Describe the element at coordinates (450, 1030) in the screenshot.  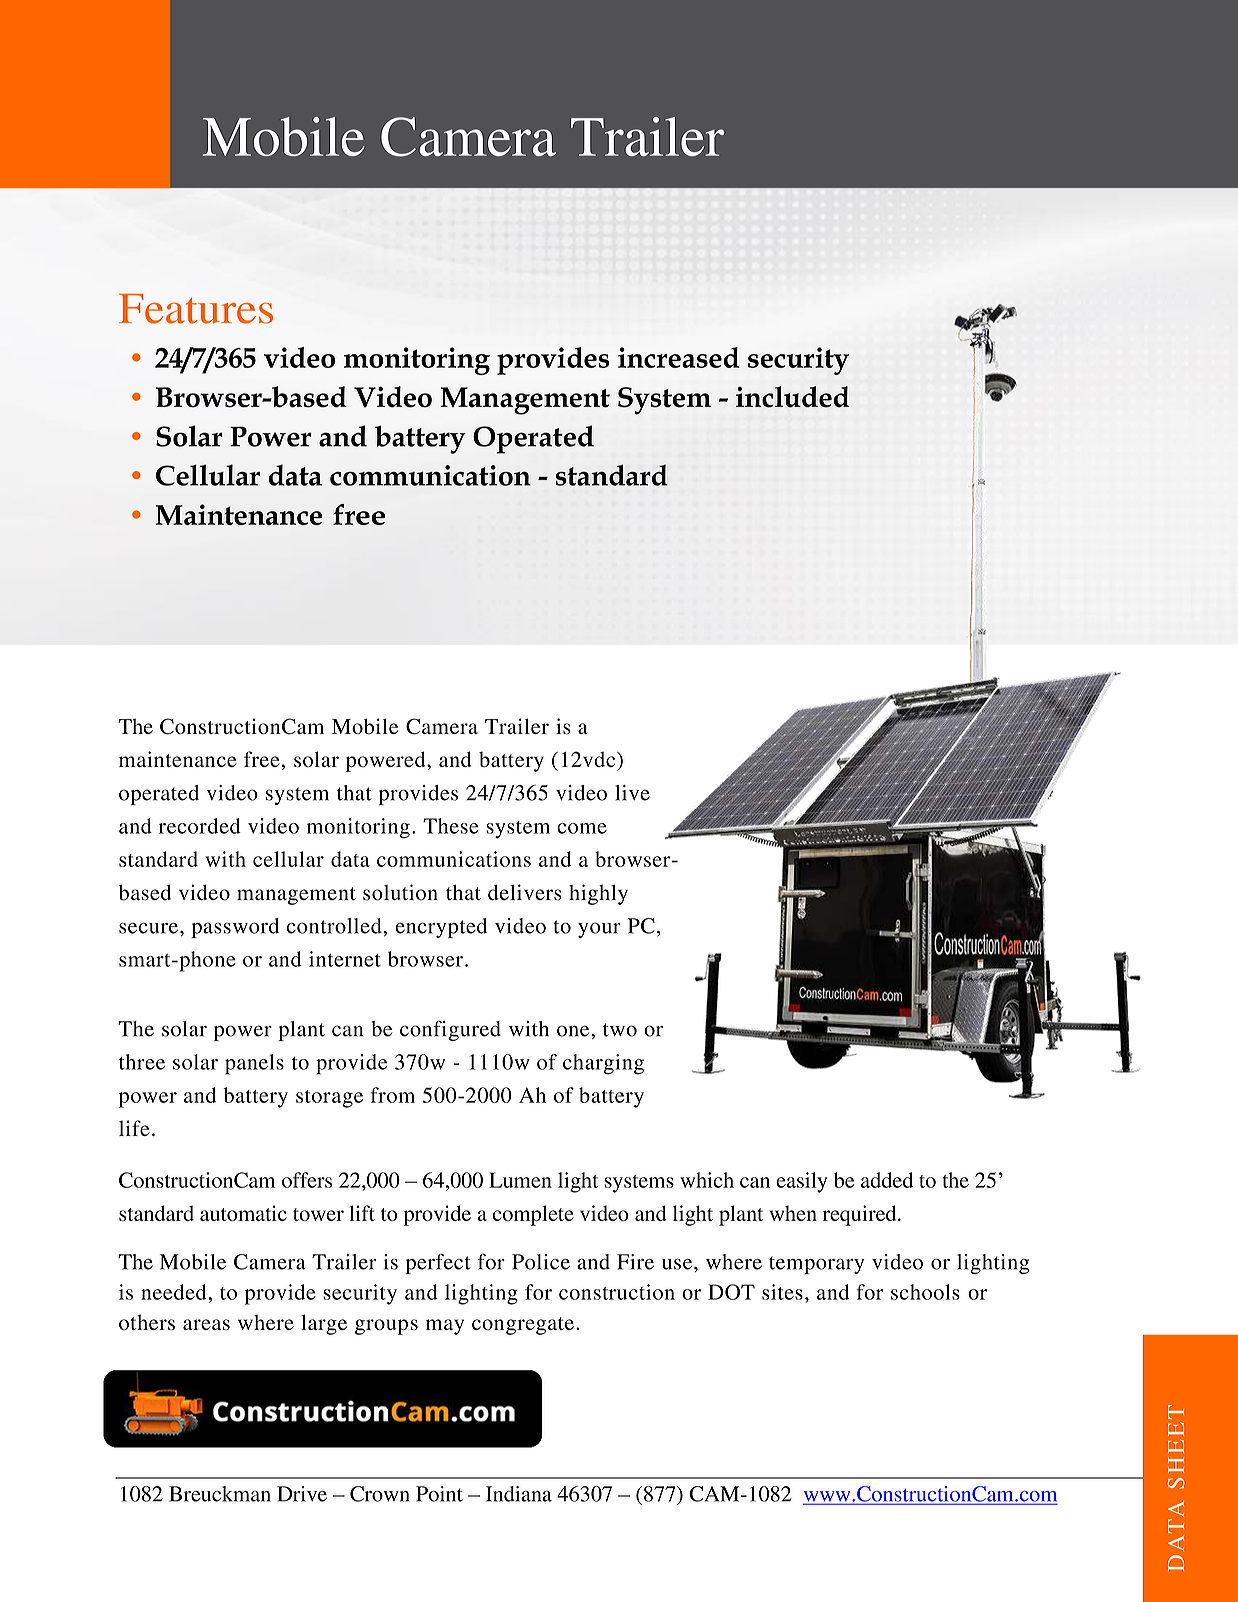
I see `configured` at that location.
